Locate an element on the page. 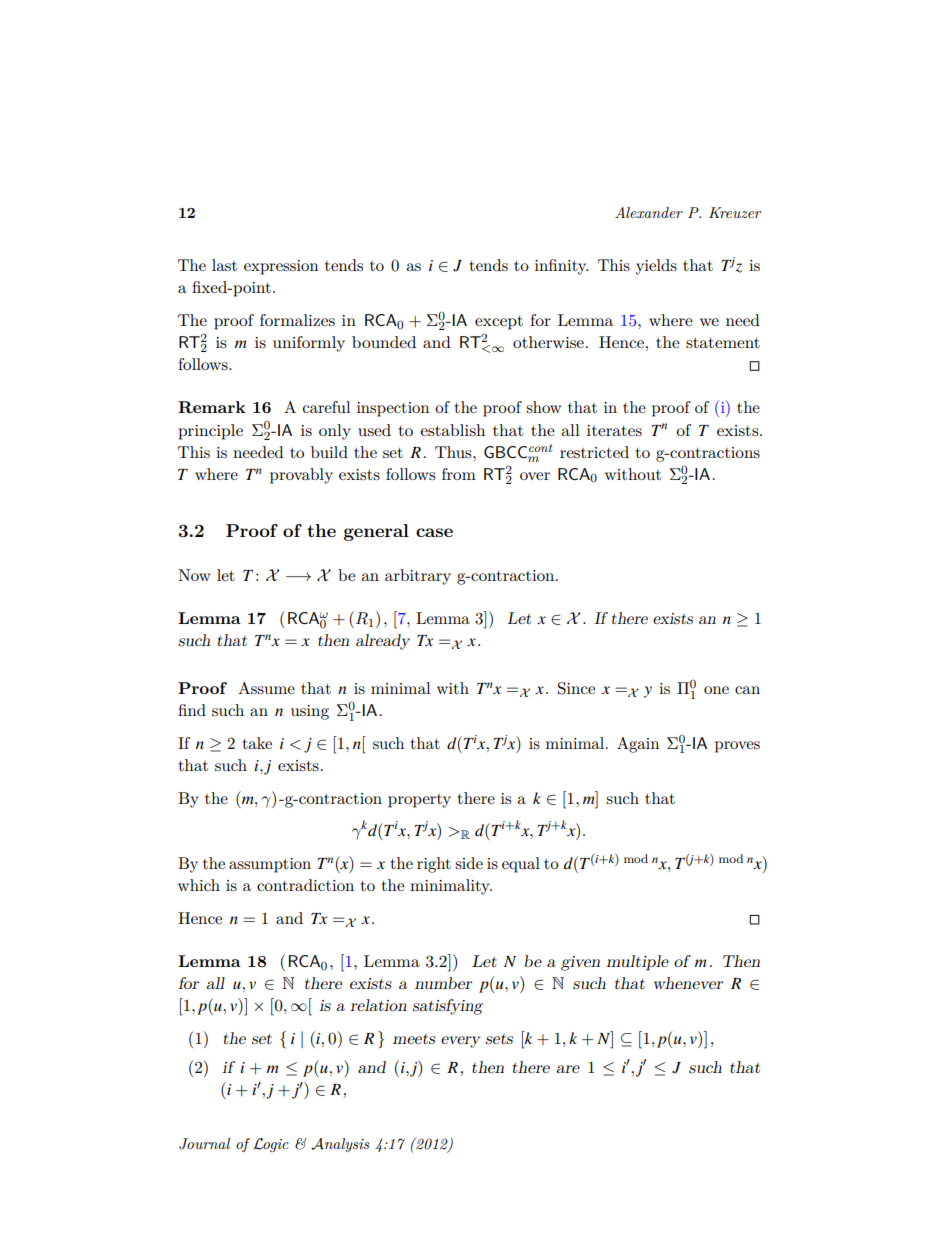  whenever is located at coordinates (688, 983).
